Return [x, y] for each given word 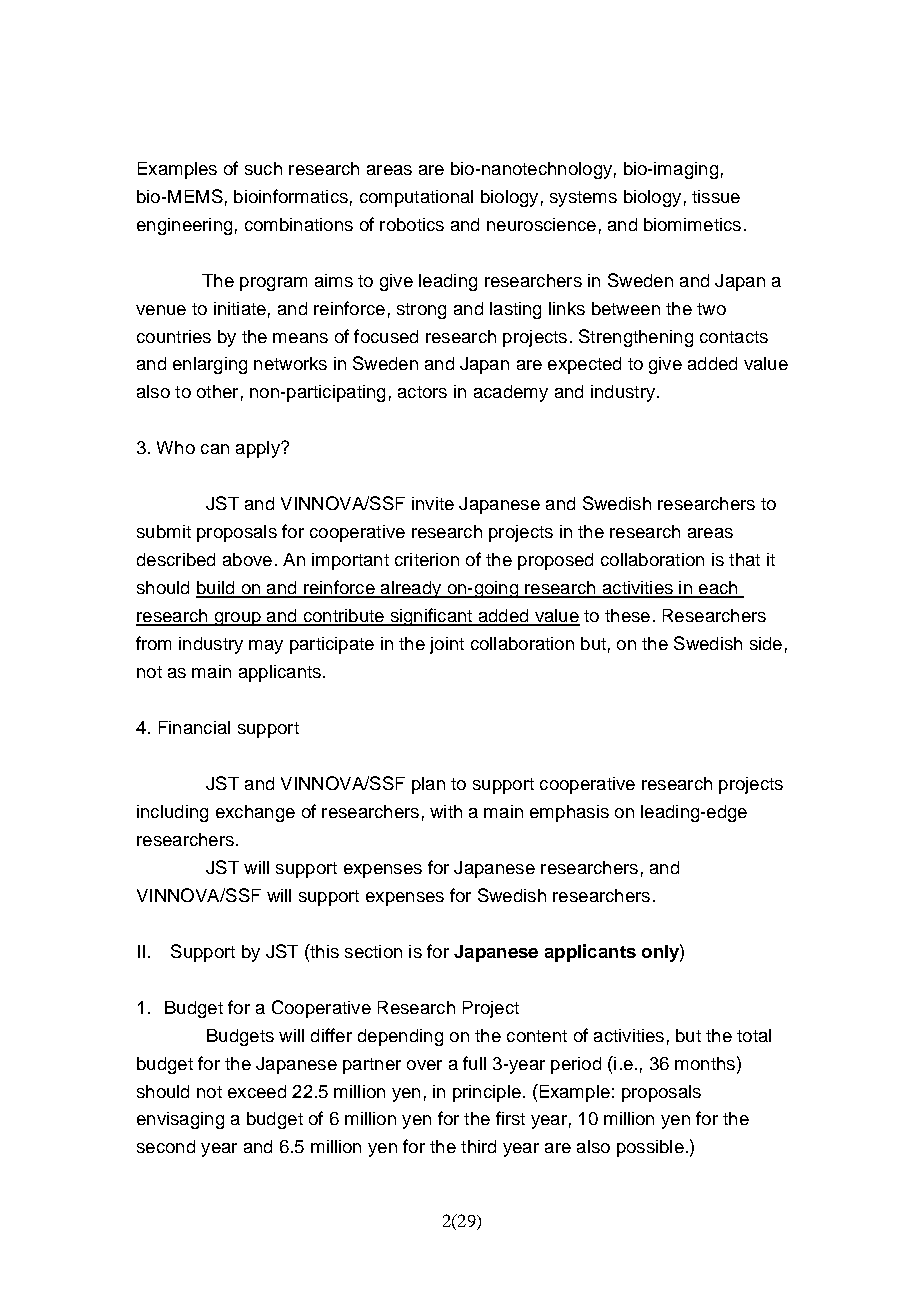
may [266, 647]
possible [650, 1148]
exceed [257, 1091]
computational [416, 198]
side [766, 643]
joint [447, 645]
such [263, 168]
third [478, 1146]
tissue [716, 196]
